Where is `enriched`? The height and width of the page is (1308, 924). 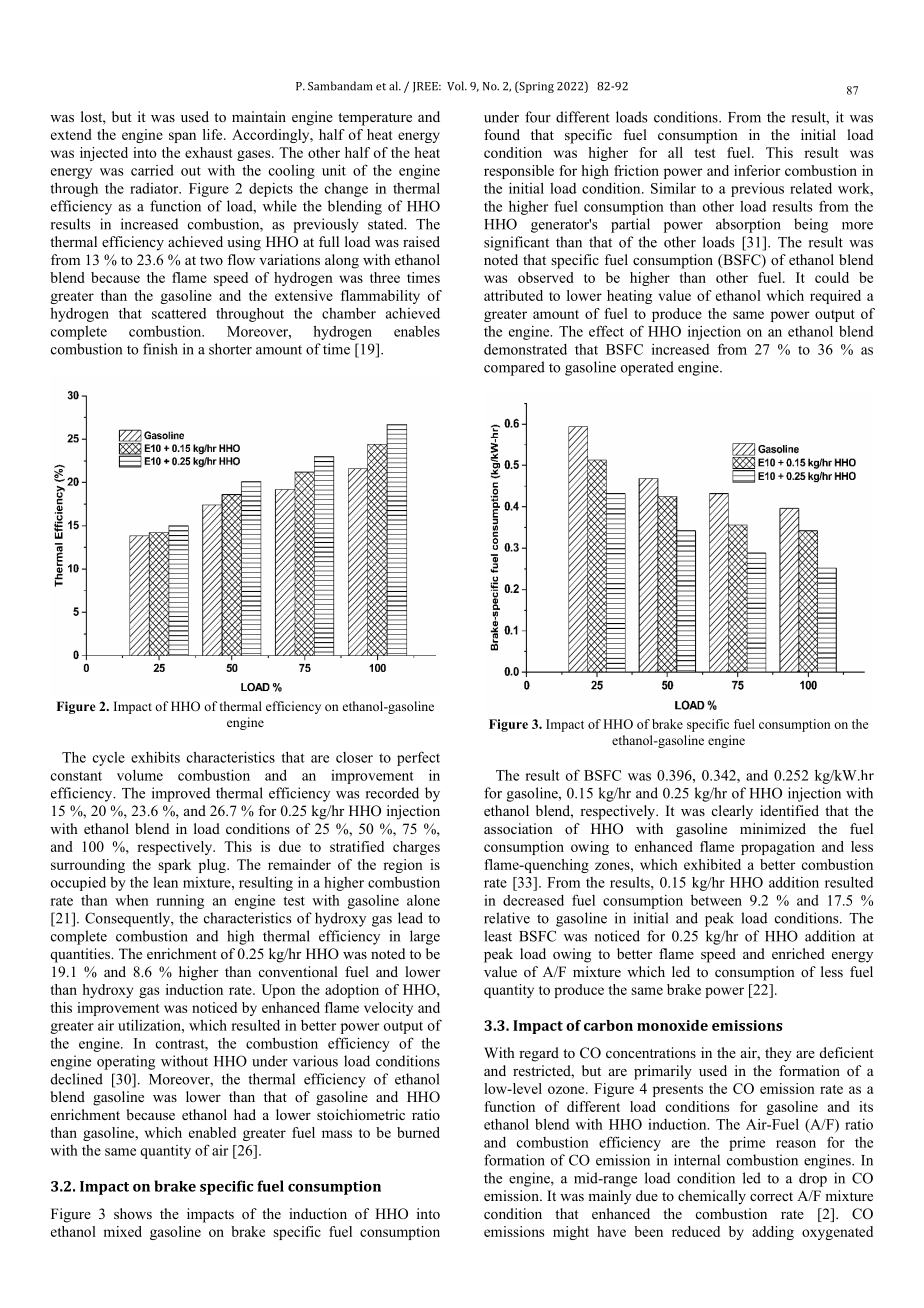
enriched is located at coordinates (798, 953).
